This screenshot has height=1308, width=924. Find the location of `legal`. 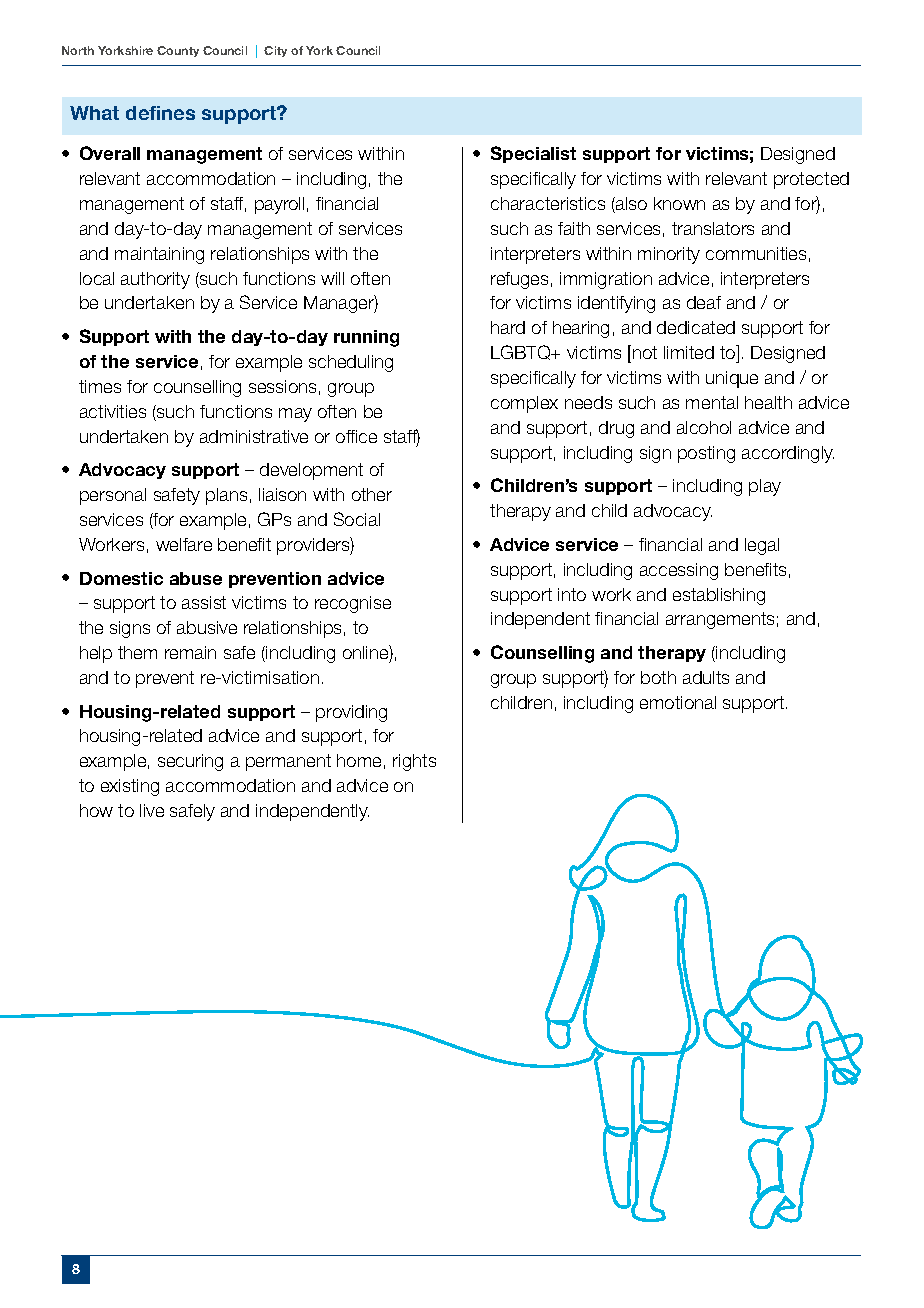

legal is located at coordinates (762, 546).
